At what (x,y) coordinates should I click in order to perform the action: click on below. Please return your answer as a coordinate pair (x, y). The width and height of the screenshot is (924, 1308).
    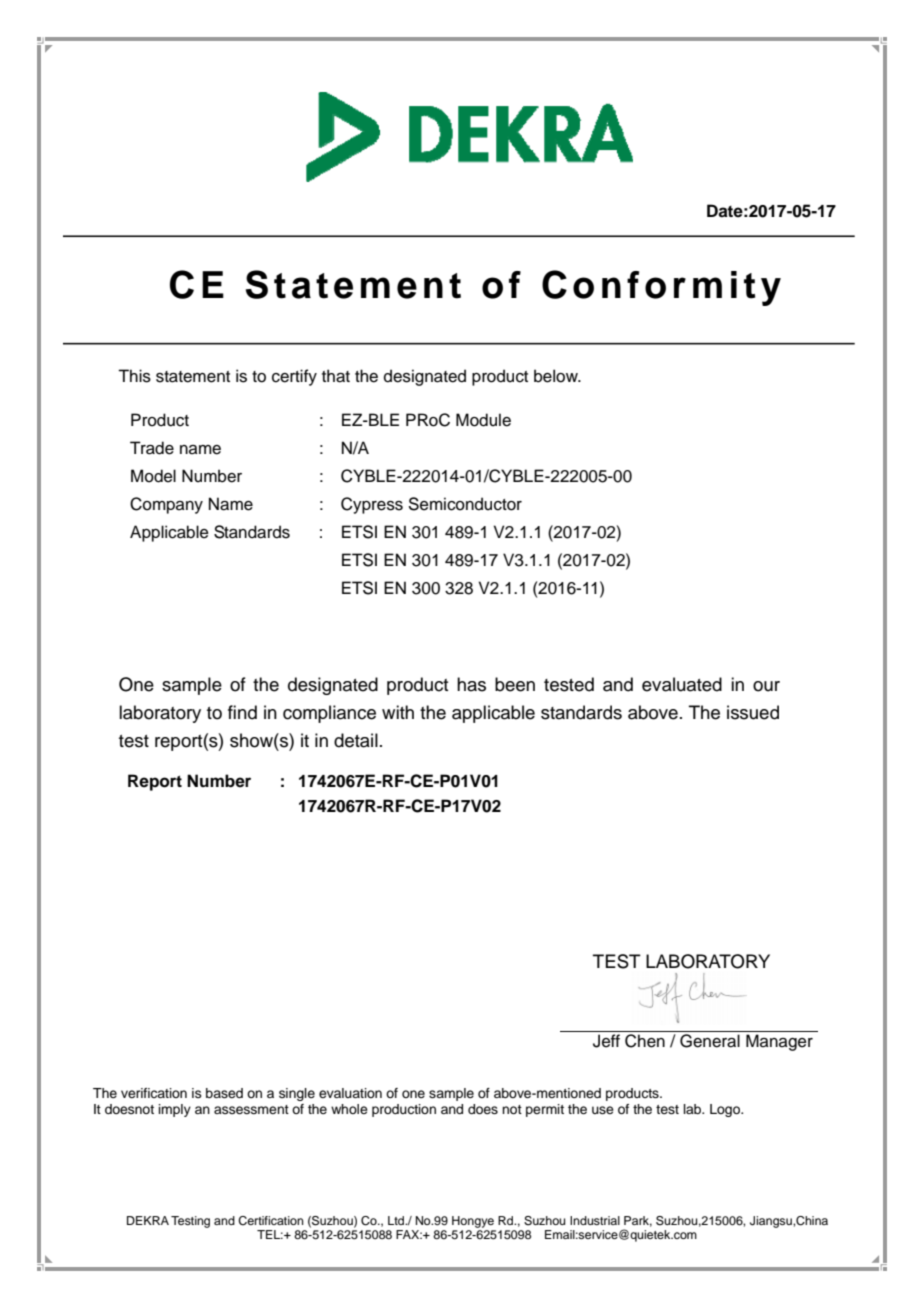
    Looking at the image, I should click on (557, 376).
